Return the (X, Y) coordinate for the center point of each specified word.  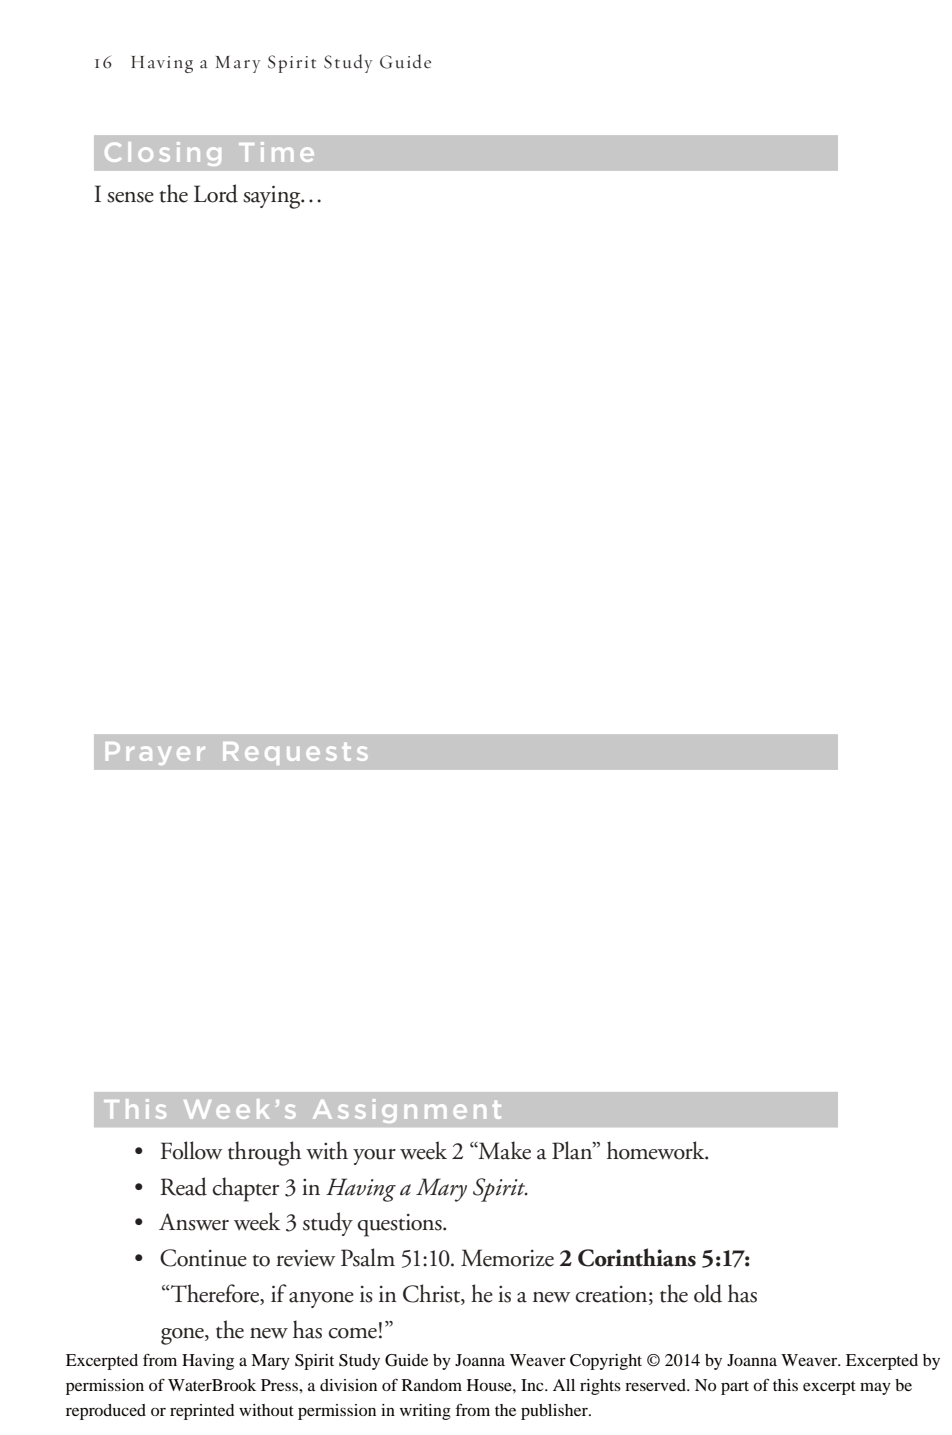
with (327, 1150)
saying (273, 197)
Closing (163, 154)
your (374, 1157)
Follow (191, 1150)
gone (183, 1336)
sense (130, 197)
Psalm (368, 1257)
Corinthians (637, 1257)
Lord (216, 193)
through (264, 1153)
